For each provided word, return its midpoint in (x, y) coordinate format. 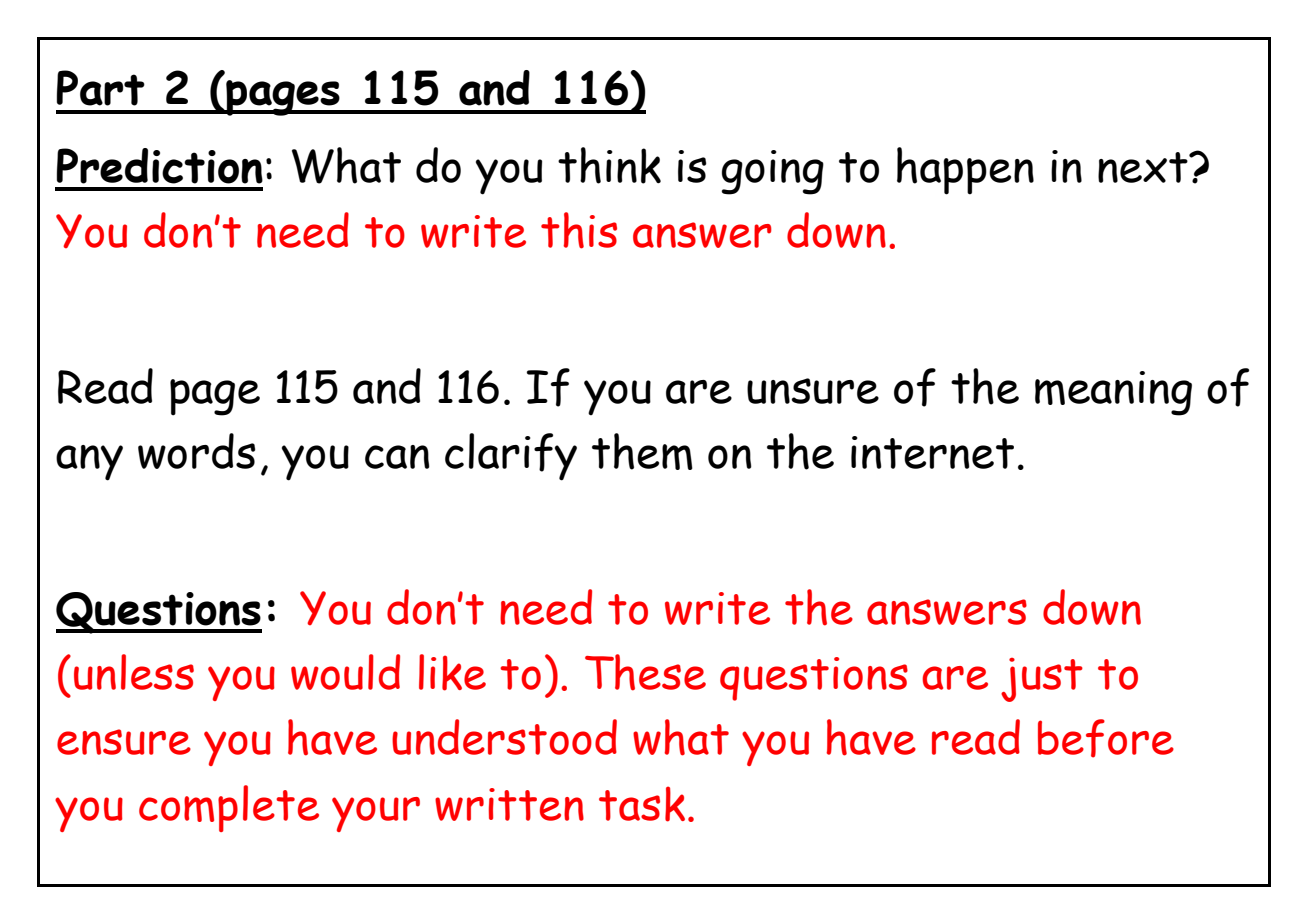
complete (229, 808)
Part (101, 88)
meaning (1113, 393)
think (609, 165)
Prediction (160, 166)
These (645, 672)
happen (965, 171)
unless (134, 672)
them (642, 451)
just (1042, 680)
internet (932, 452)
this (579, 230)
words (196, 451)
